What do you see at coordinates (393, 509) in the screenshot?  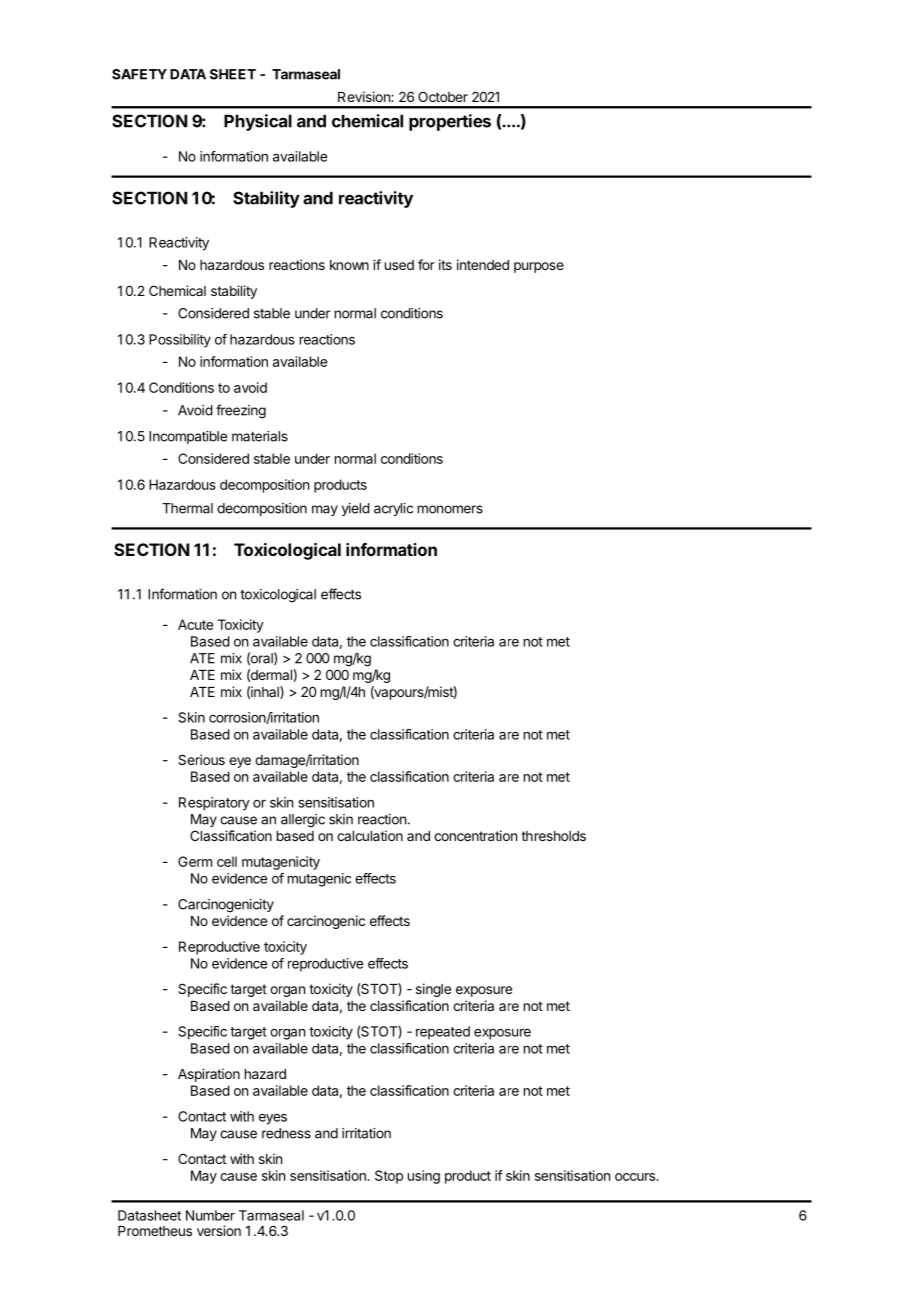 I see `acrylic` at bounding box center [393, 509].
